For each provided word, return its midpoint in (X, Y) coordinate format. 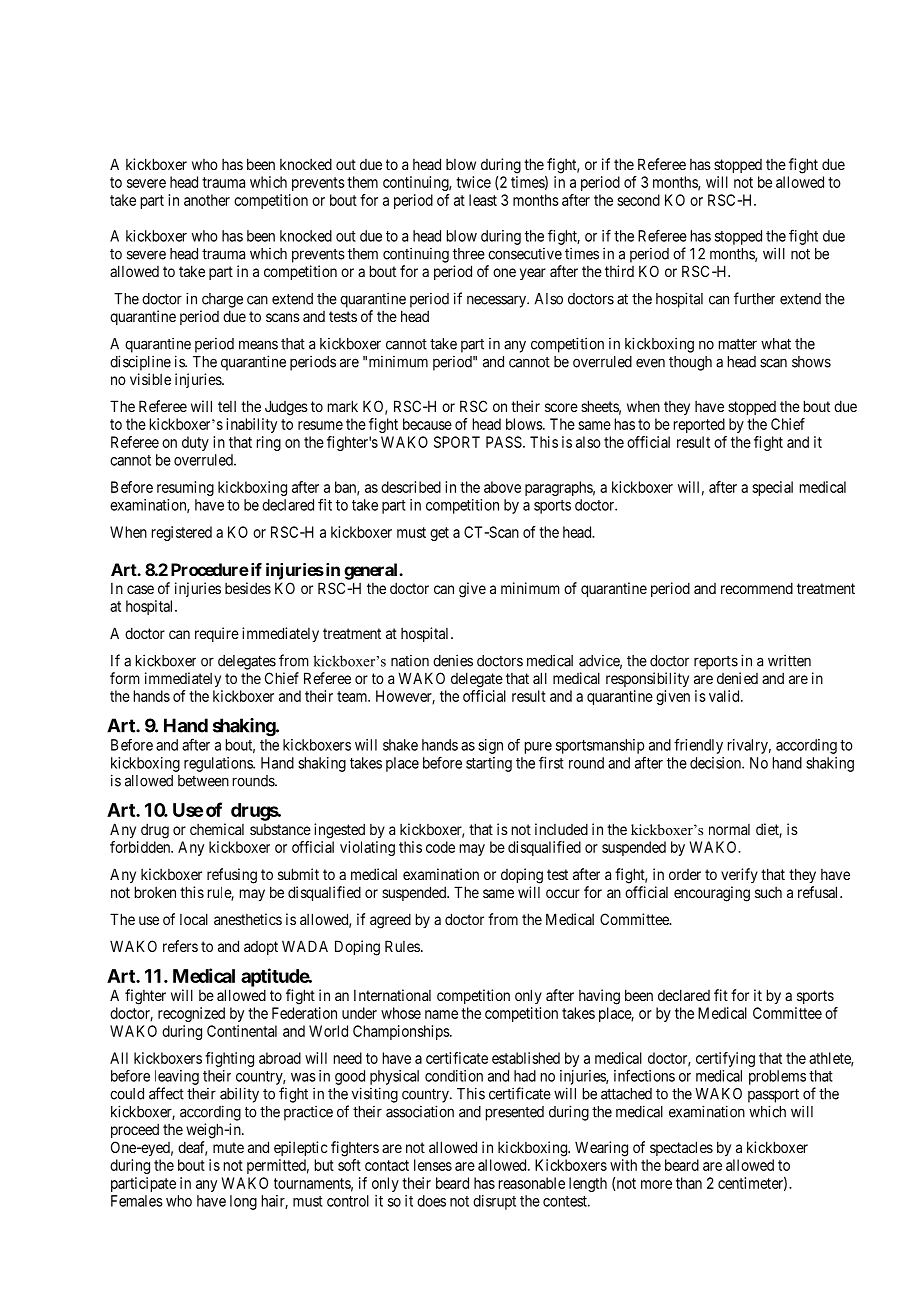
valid (725, 696)
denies (453, 660)
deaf (192, 1148)
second (638, 200)
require (217, 634)
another (207, 200)
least (483, 200)
